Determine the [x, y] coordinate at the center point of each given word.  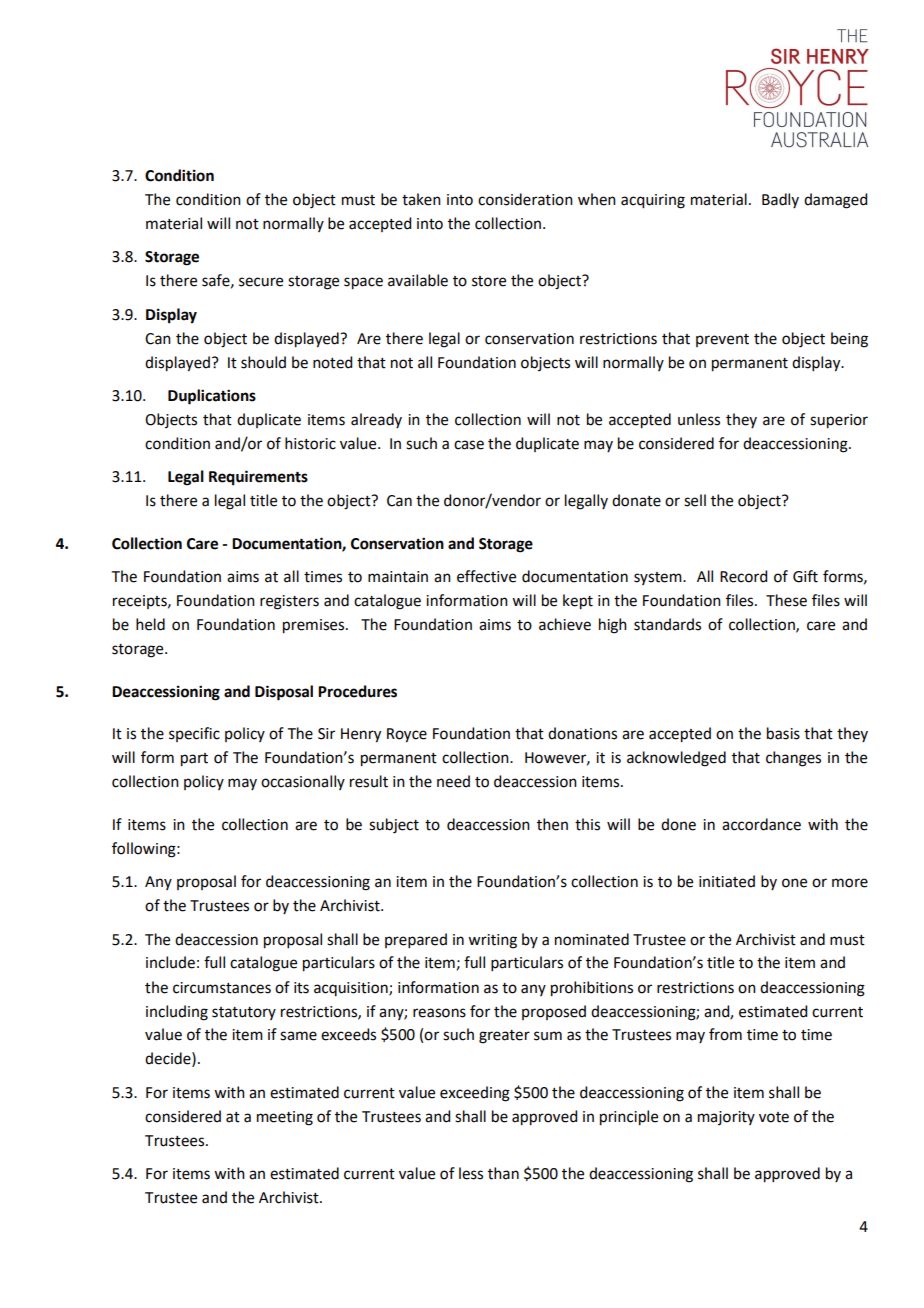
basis [783, 733]
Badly [780, 200]
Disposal [284, 693]
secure [261, 282]
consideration [525, 199]
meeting [285, 1118]
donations [582, 733]
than [503, 1173]
